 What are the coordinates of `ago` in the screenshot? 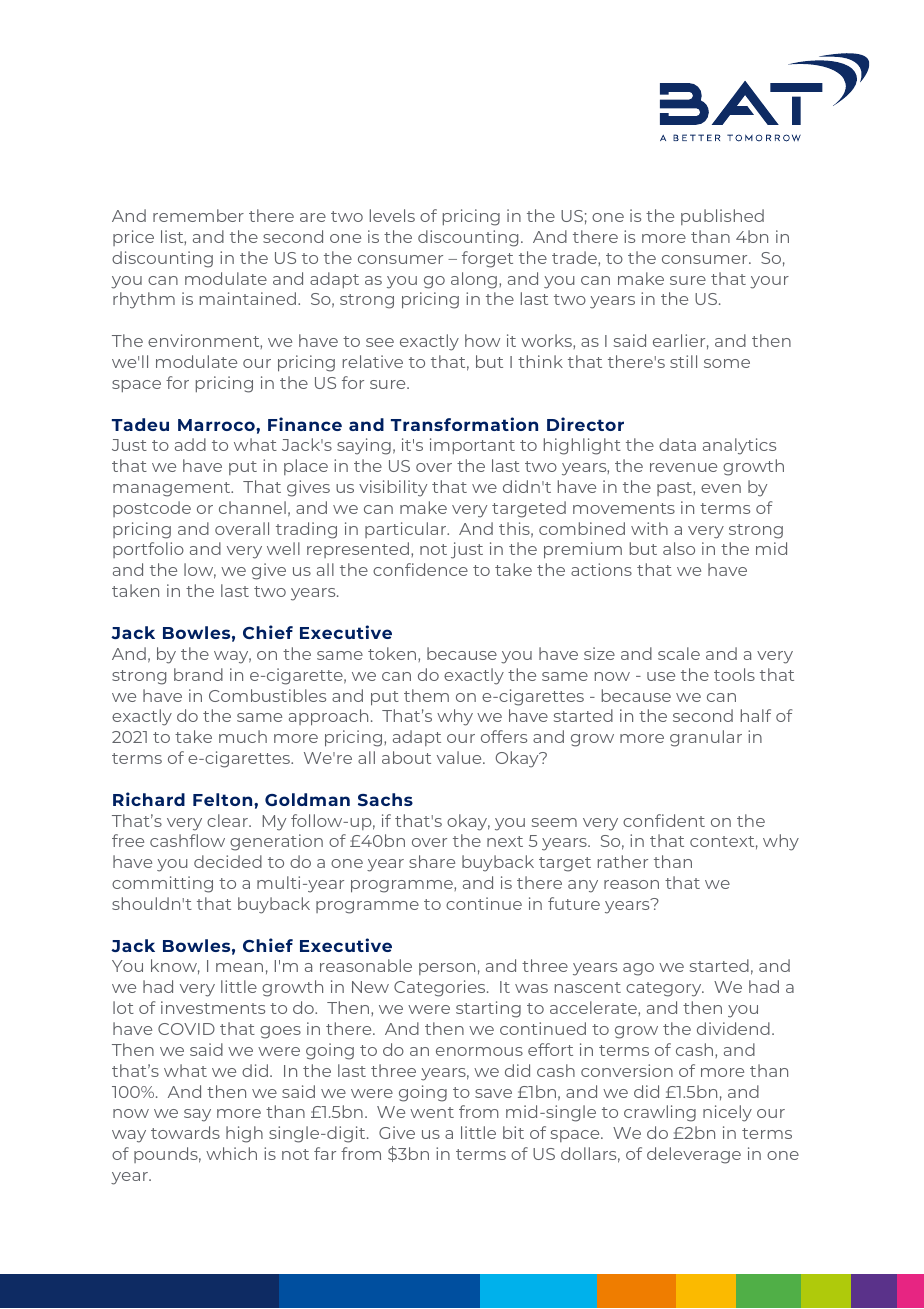 It's located at (638, 969).
